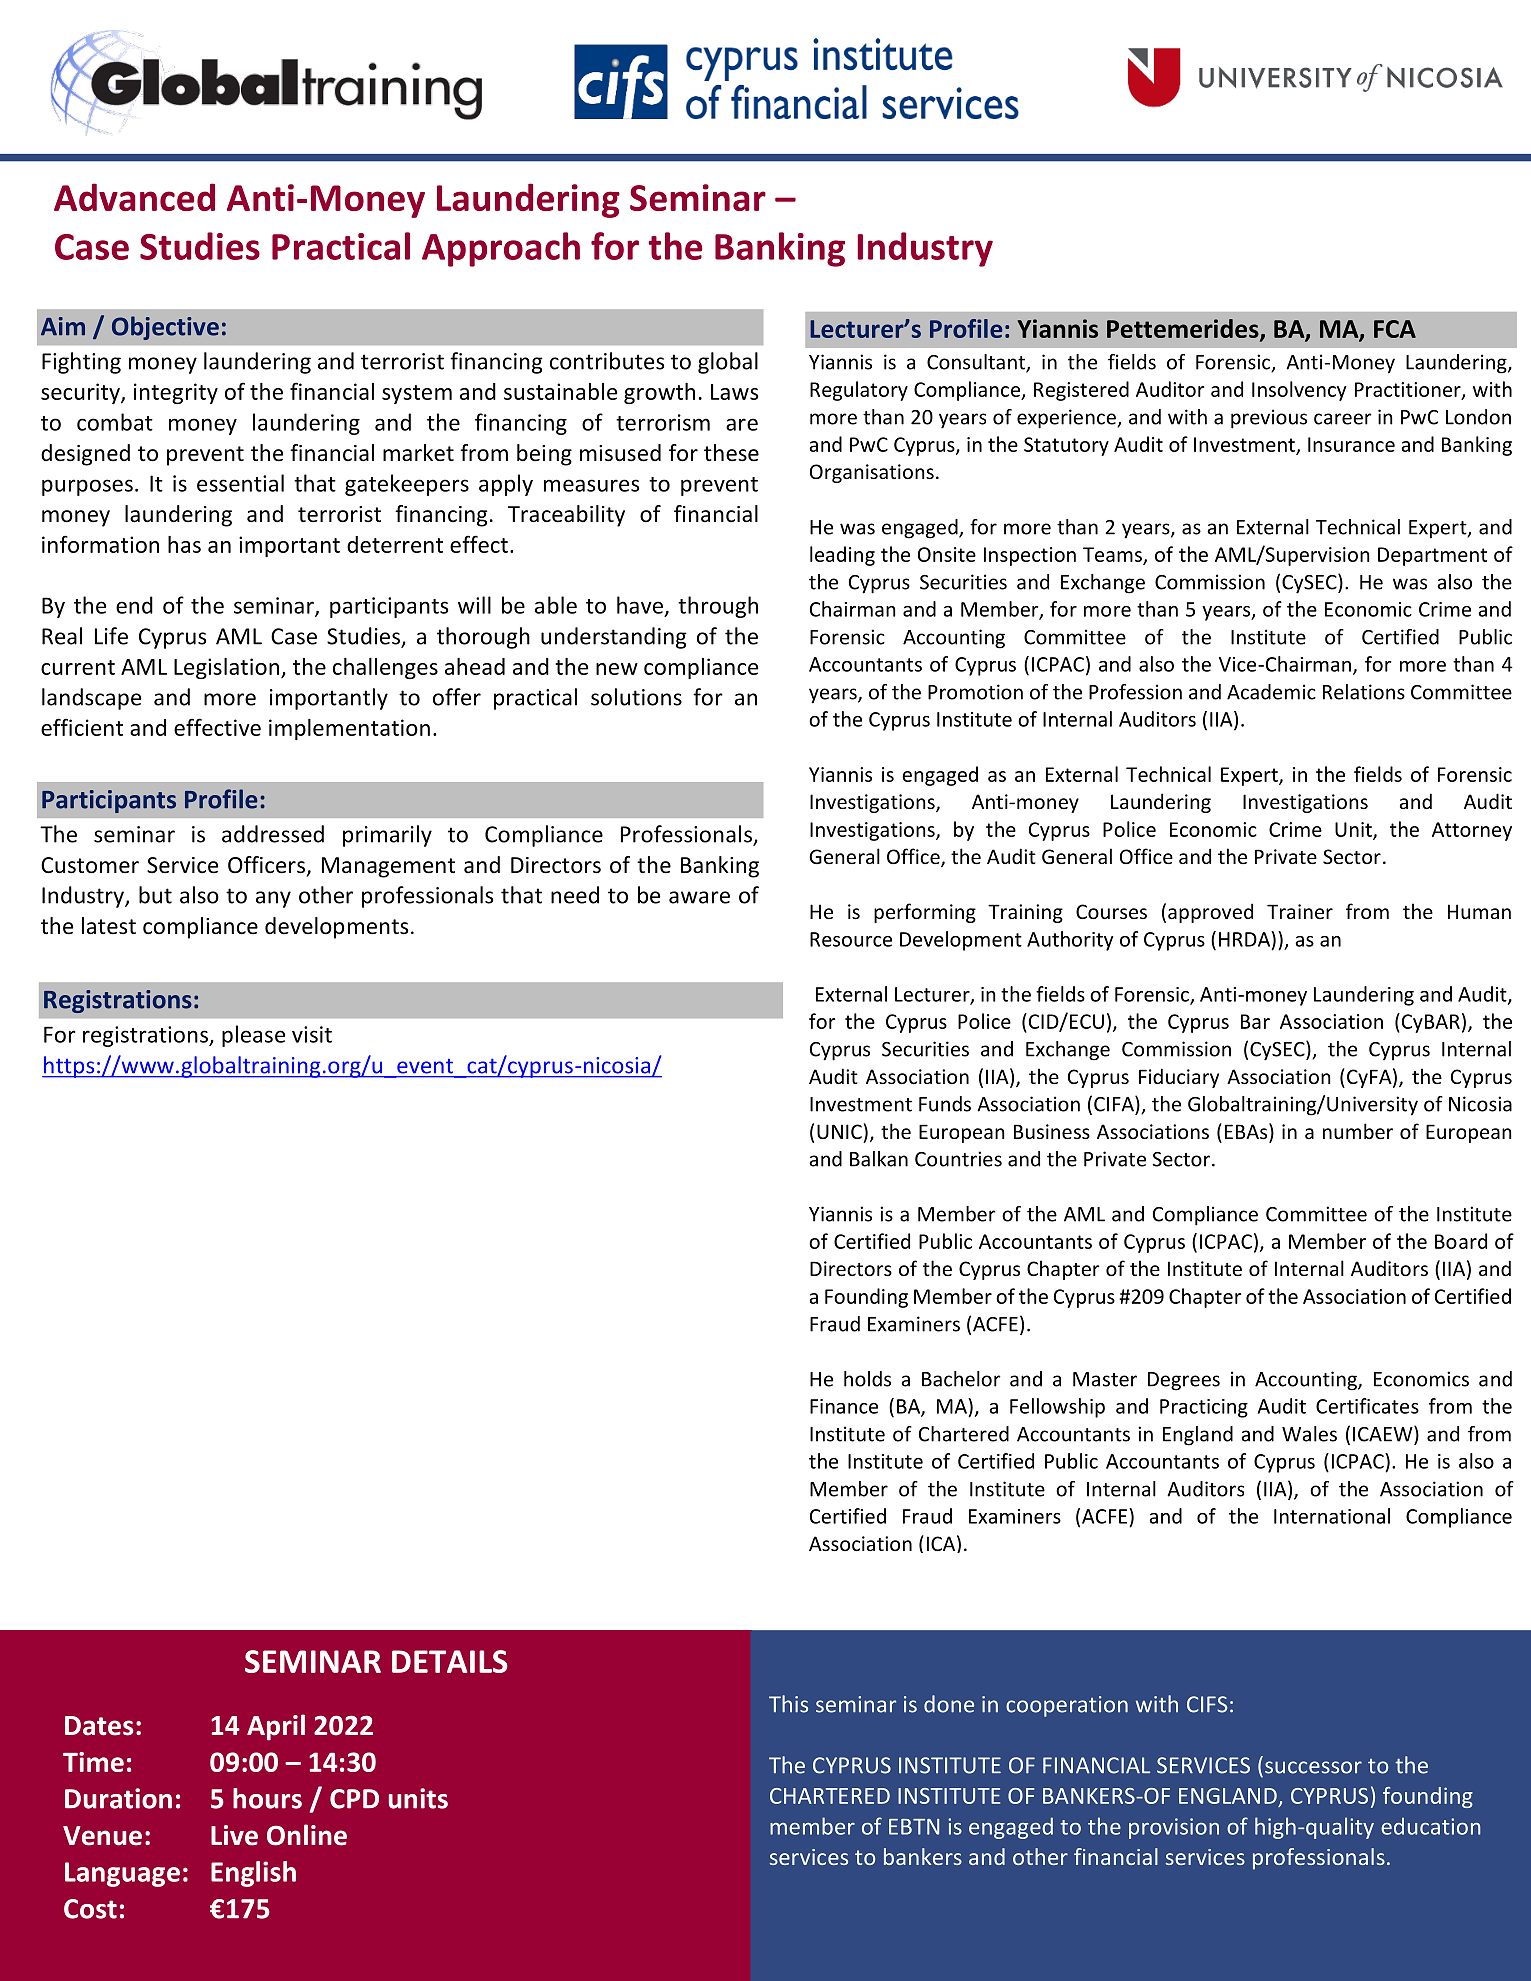 Image resolution: width=1531 pixels, height=1981 pixels. Describe the element at coordinates (134, 197) in the page. I see `Advanced` at that location.
